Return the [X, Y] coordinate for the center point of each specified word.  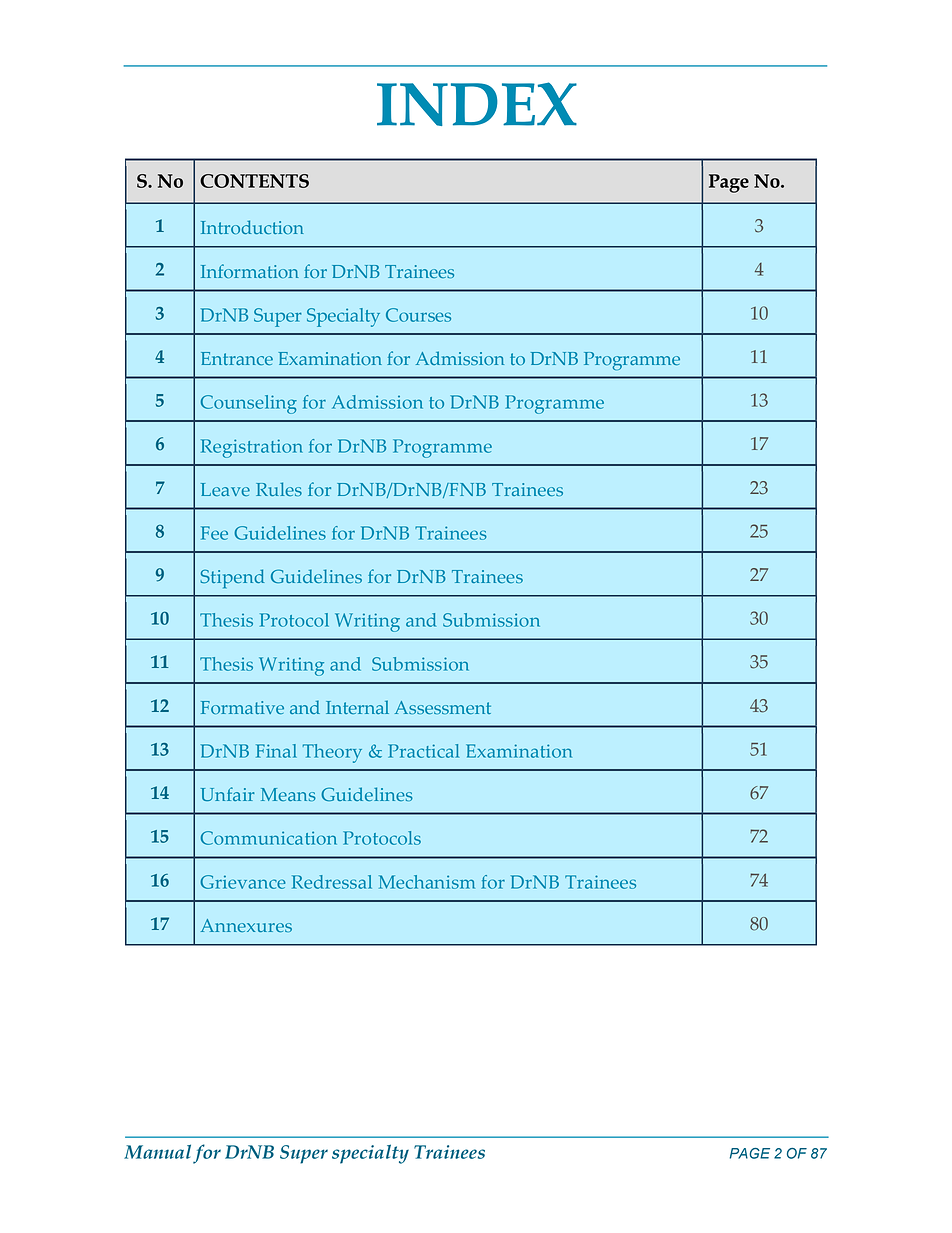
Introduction [252, 227]
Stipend [232, 579]
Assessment [443, 707]
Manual [157, 1151]
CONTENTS [254, 181]
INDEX [477, 104]
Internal [357, 707]
